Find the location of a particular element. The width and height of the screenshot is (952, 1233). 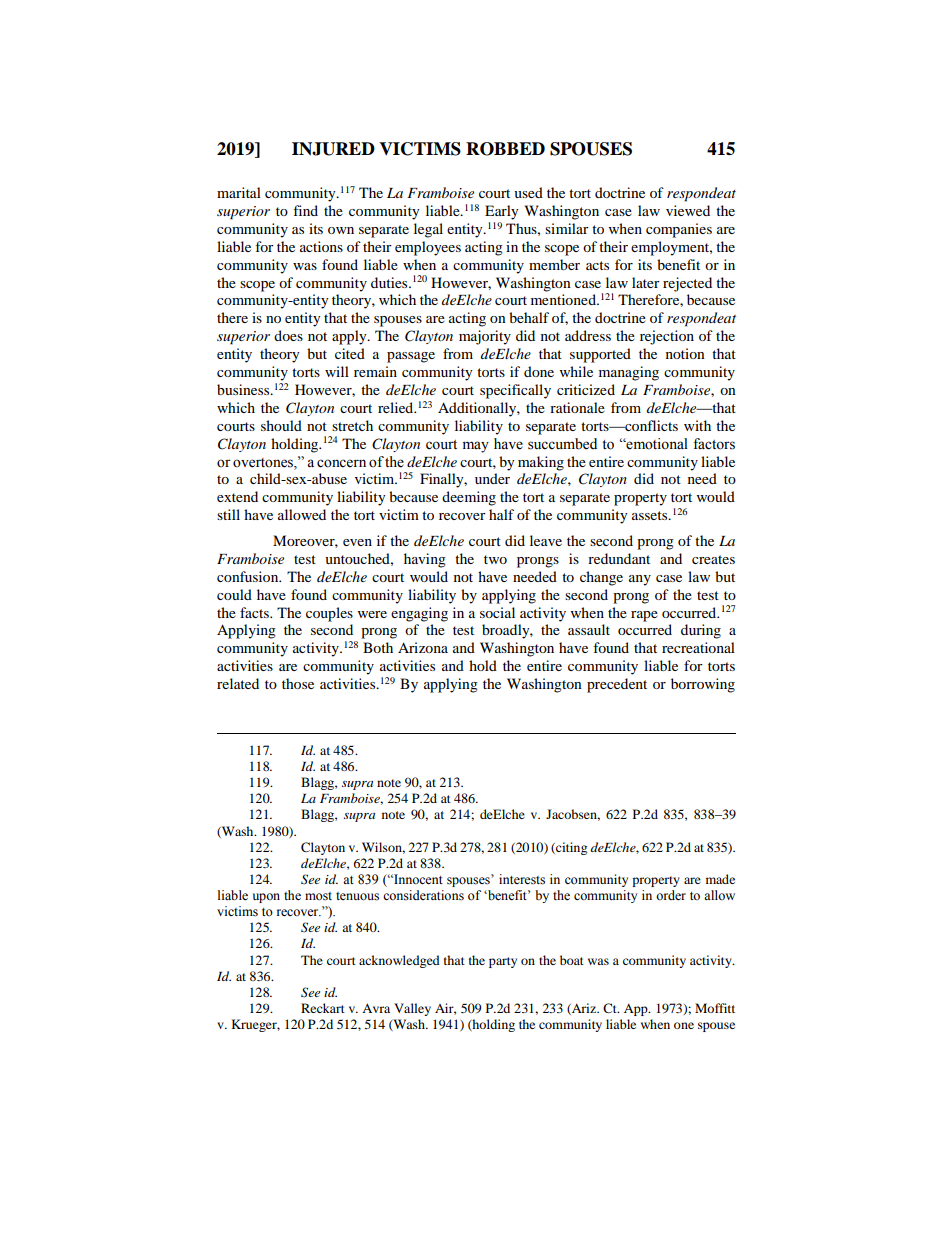

any is located at coordinates (640, 580).
